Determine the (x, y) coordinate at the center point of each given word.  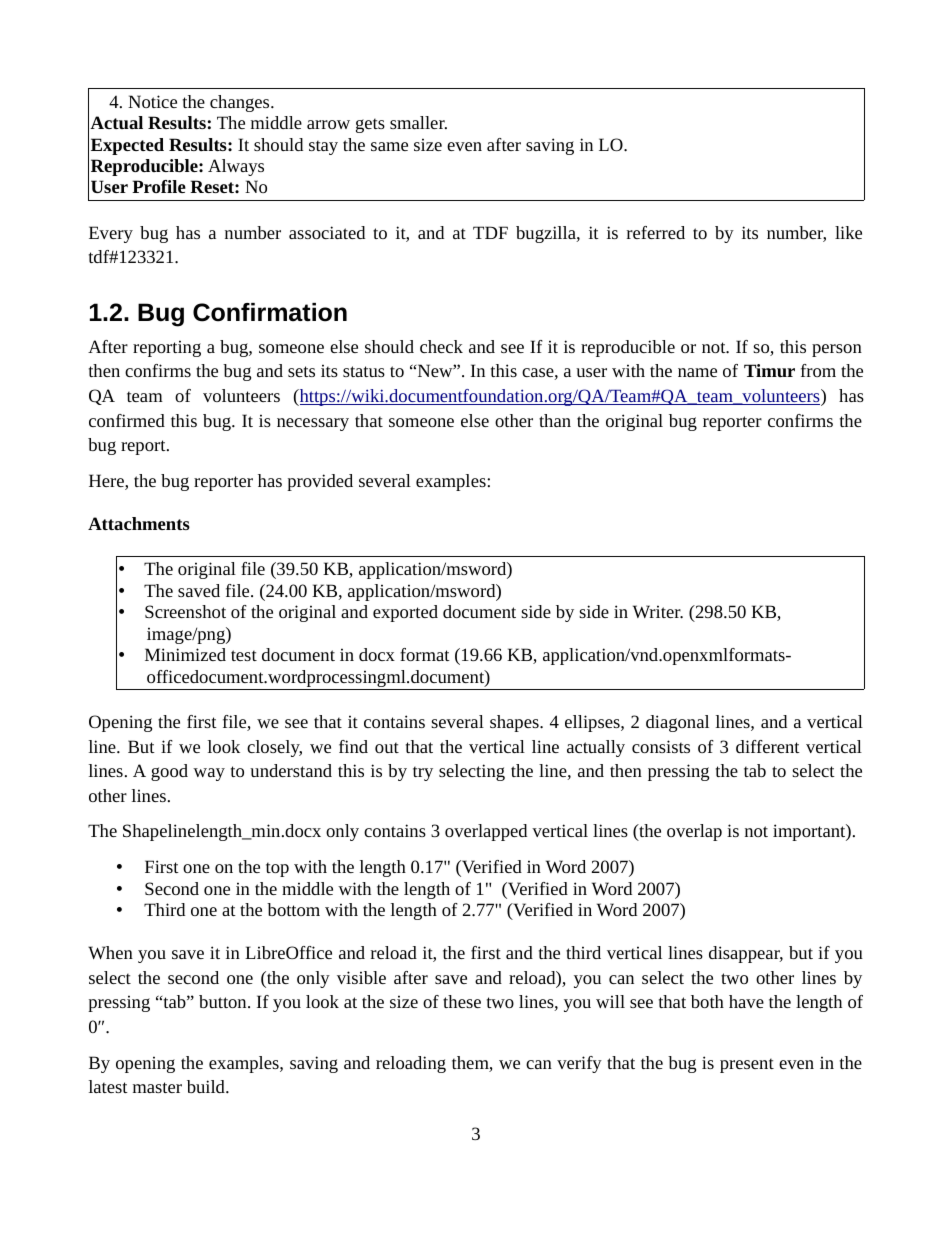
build (207, 1086)
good (169, 772)
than (555, 420)
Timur (769, 370)
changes (241, 103)
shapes (515, 723)
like (848, 232)
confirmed (127, 420)
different (768, 746)
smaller (418, 122)
